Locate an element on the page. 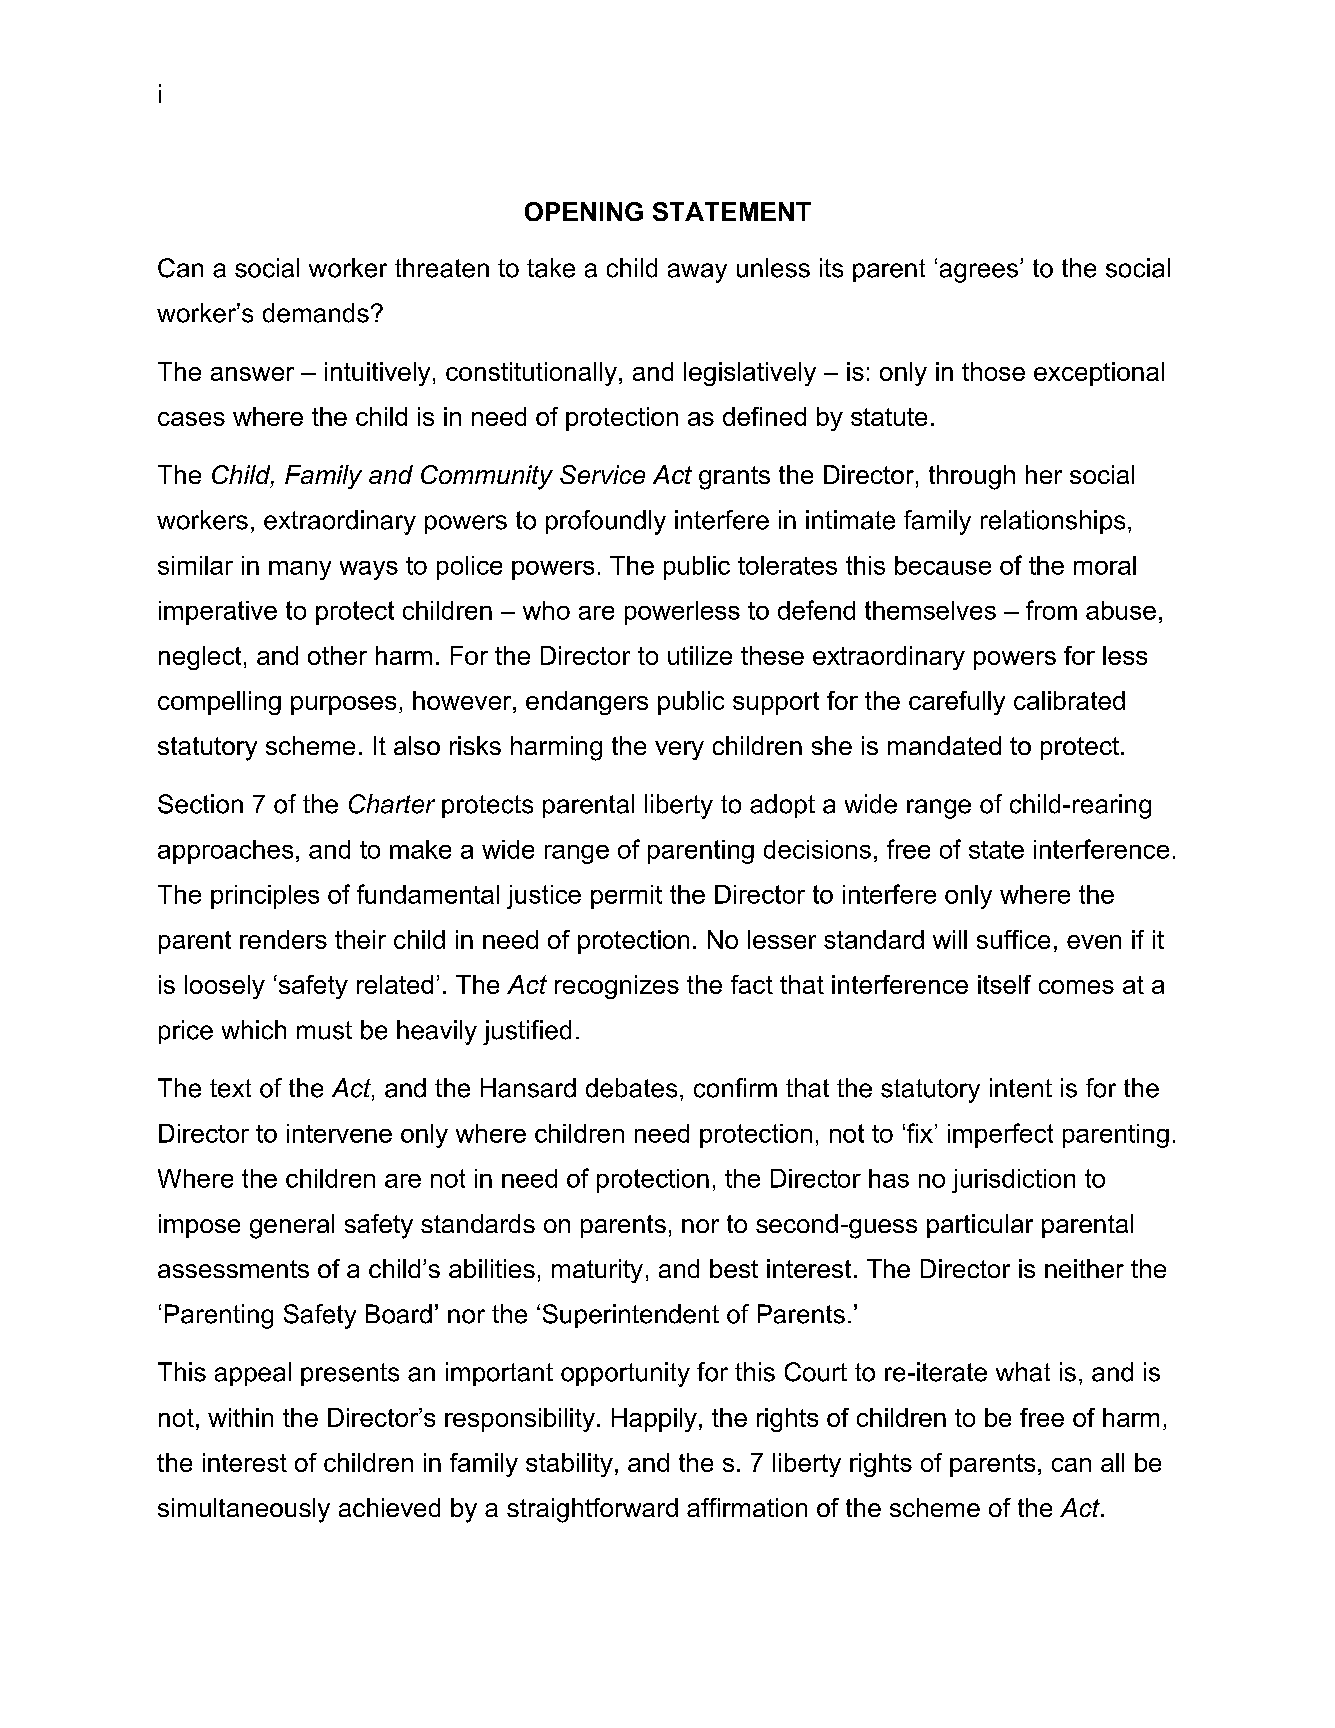 Image resolution: width=1335 pixels, height=1728 pixels. itself is located at coordinates (1004, 984).
